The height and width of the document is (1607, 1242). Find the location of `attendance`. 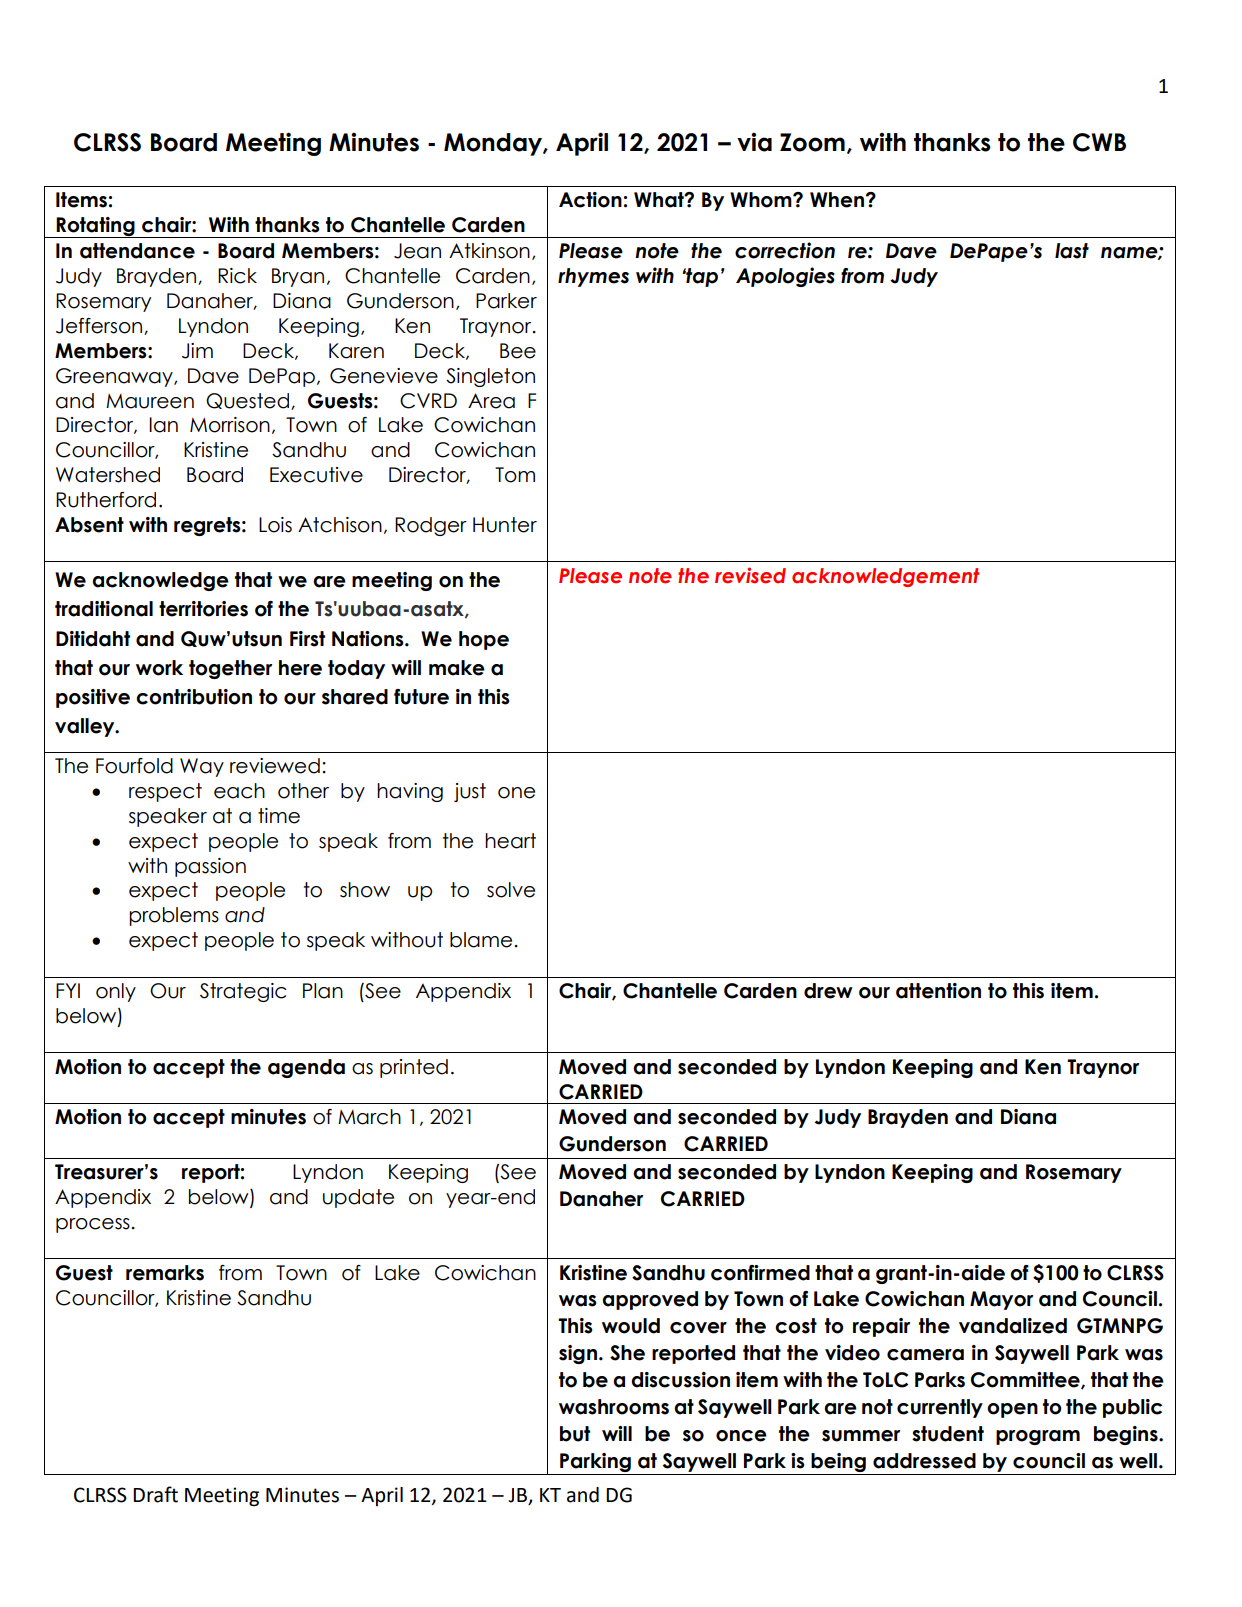

attendance is located at coordinates (137, 251).
